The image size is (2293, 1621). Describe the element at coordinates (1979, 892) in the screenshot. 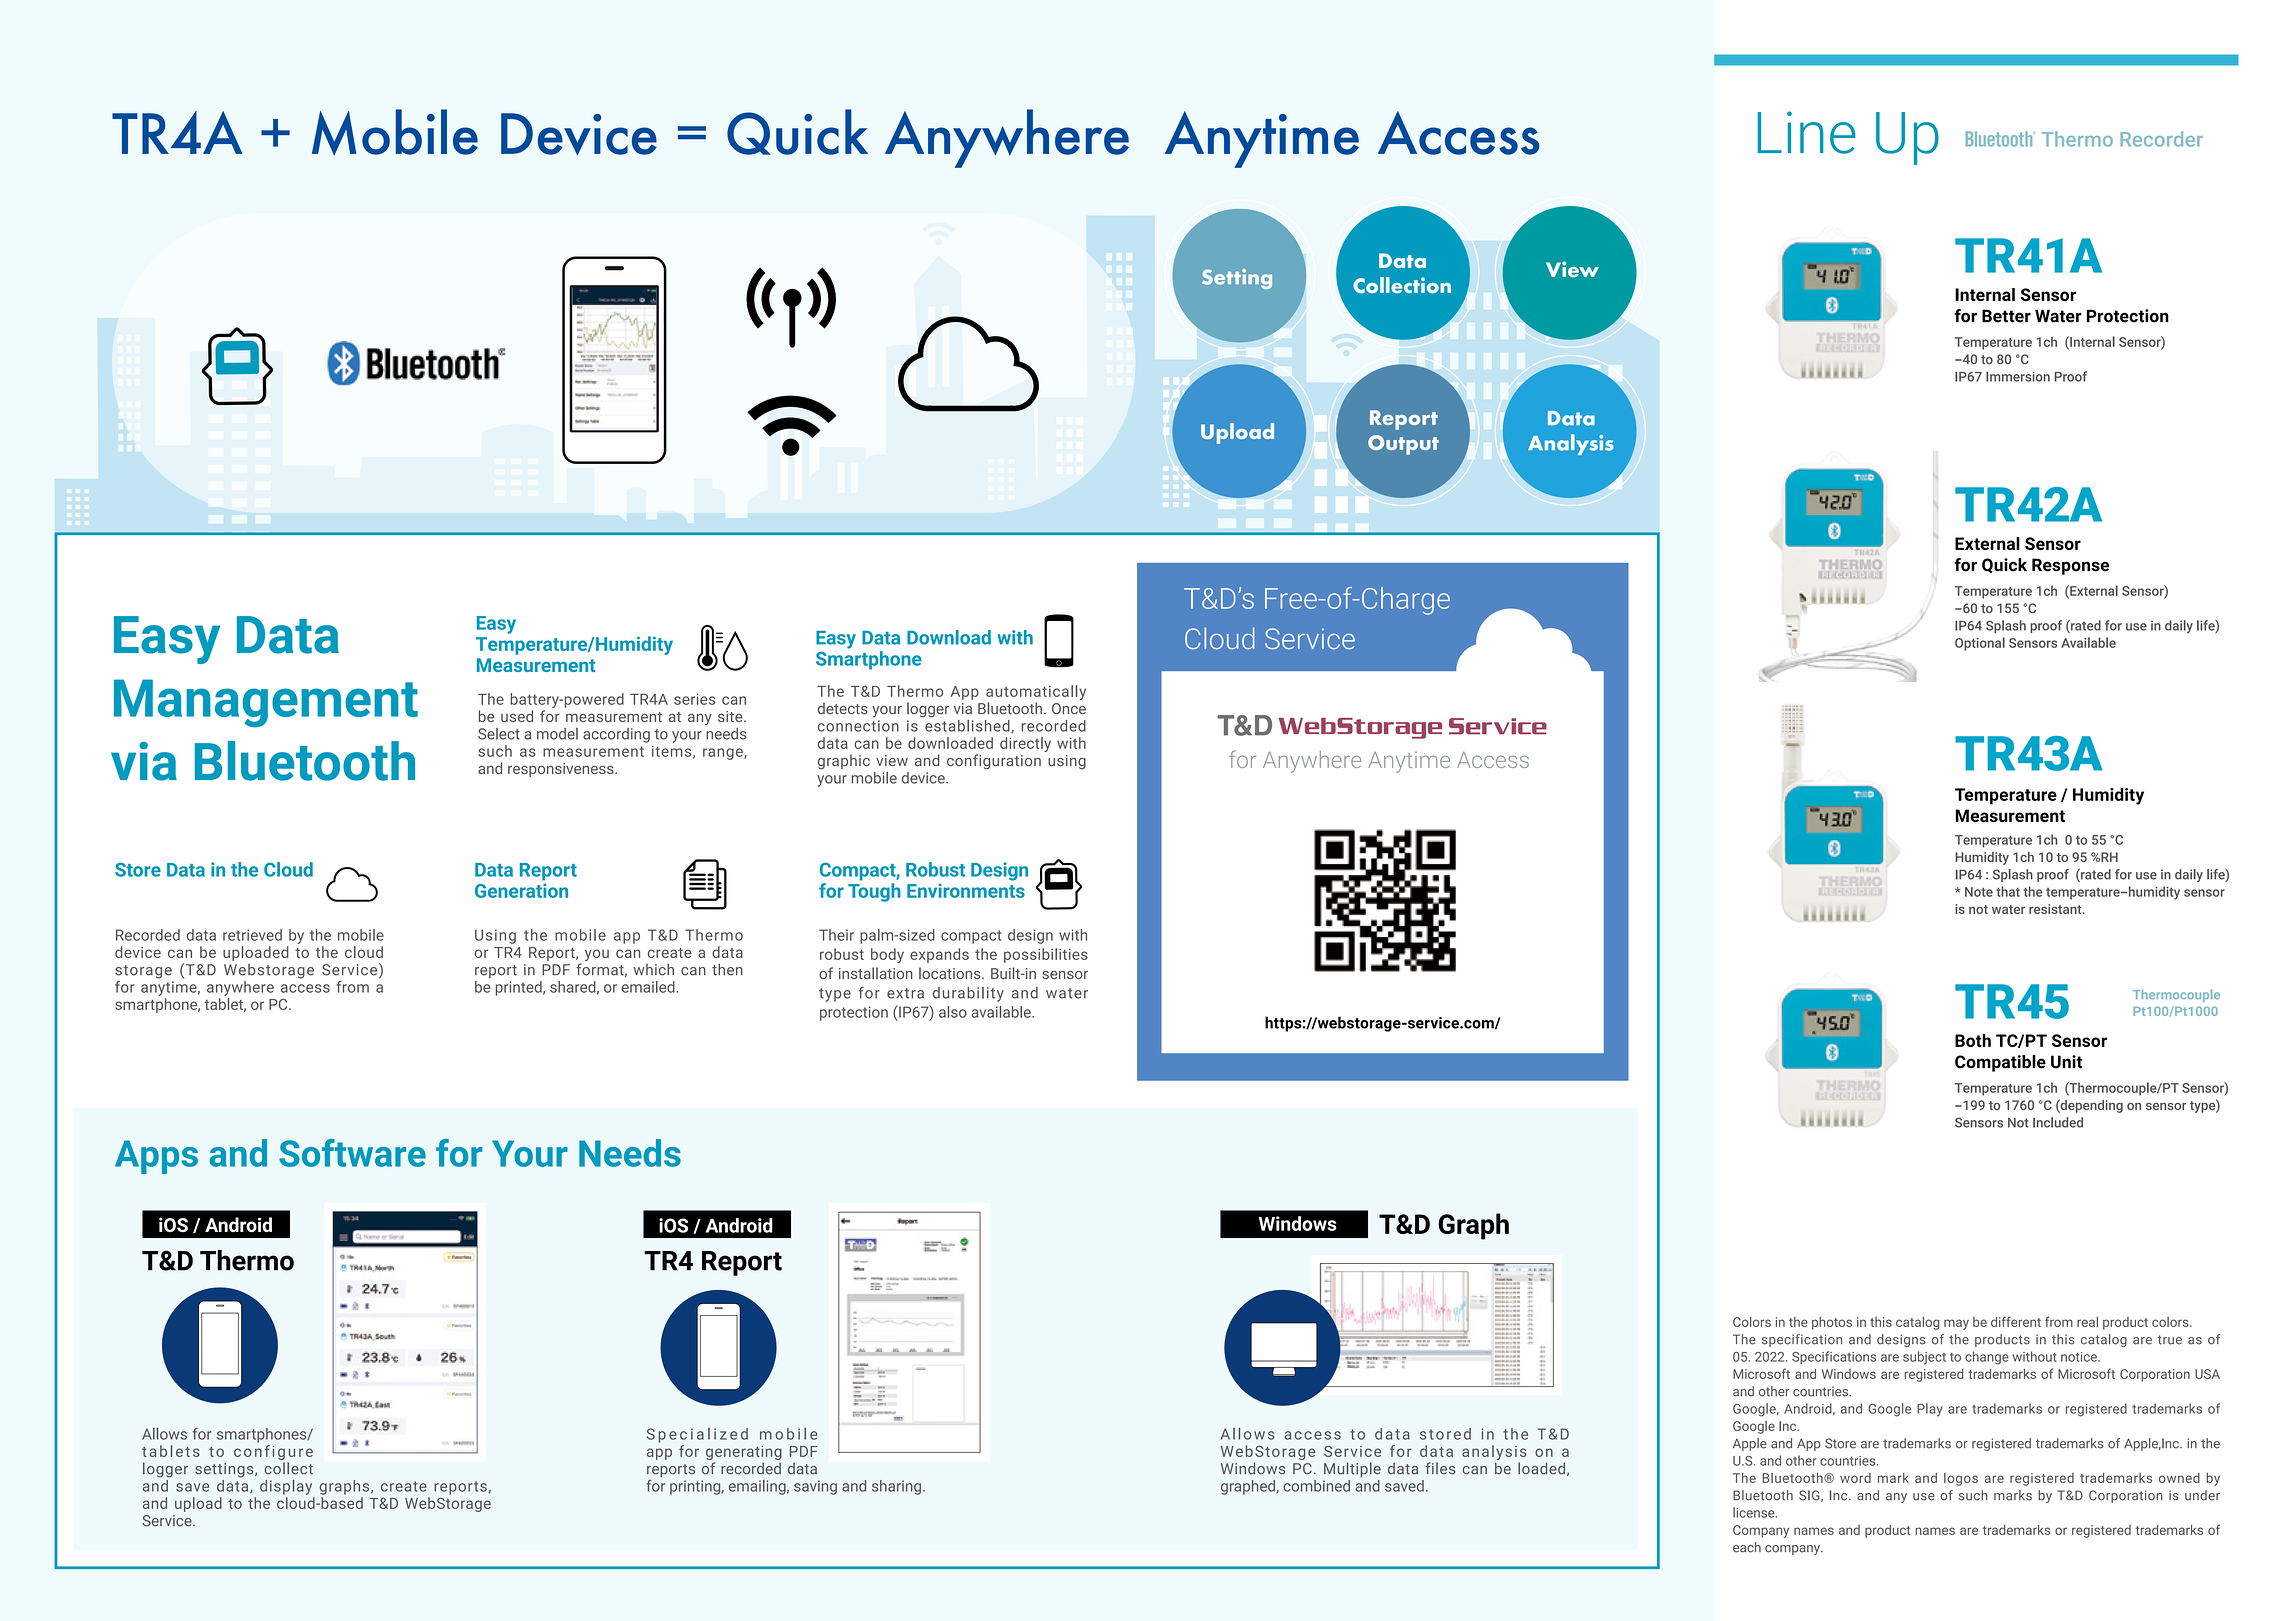

I see `Note` at that location.
